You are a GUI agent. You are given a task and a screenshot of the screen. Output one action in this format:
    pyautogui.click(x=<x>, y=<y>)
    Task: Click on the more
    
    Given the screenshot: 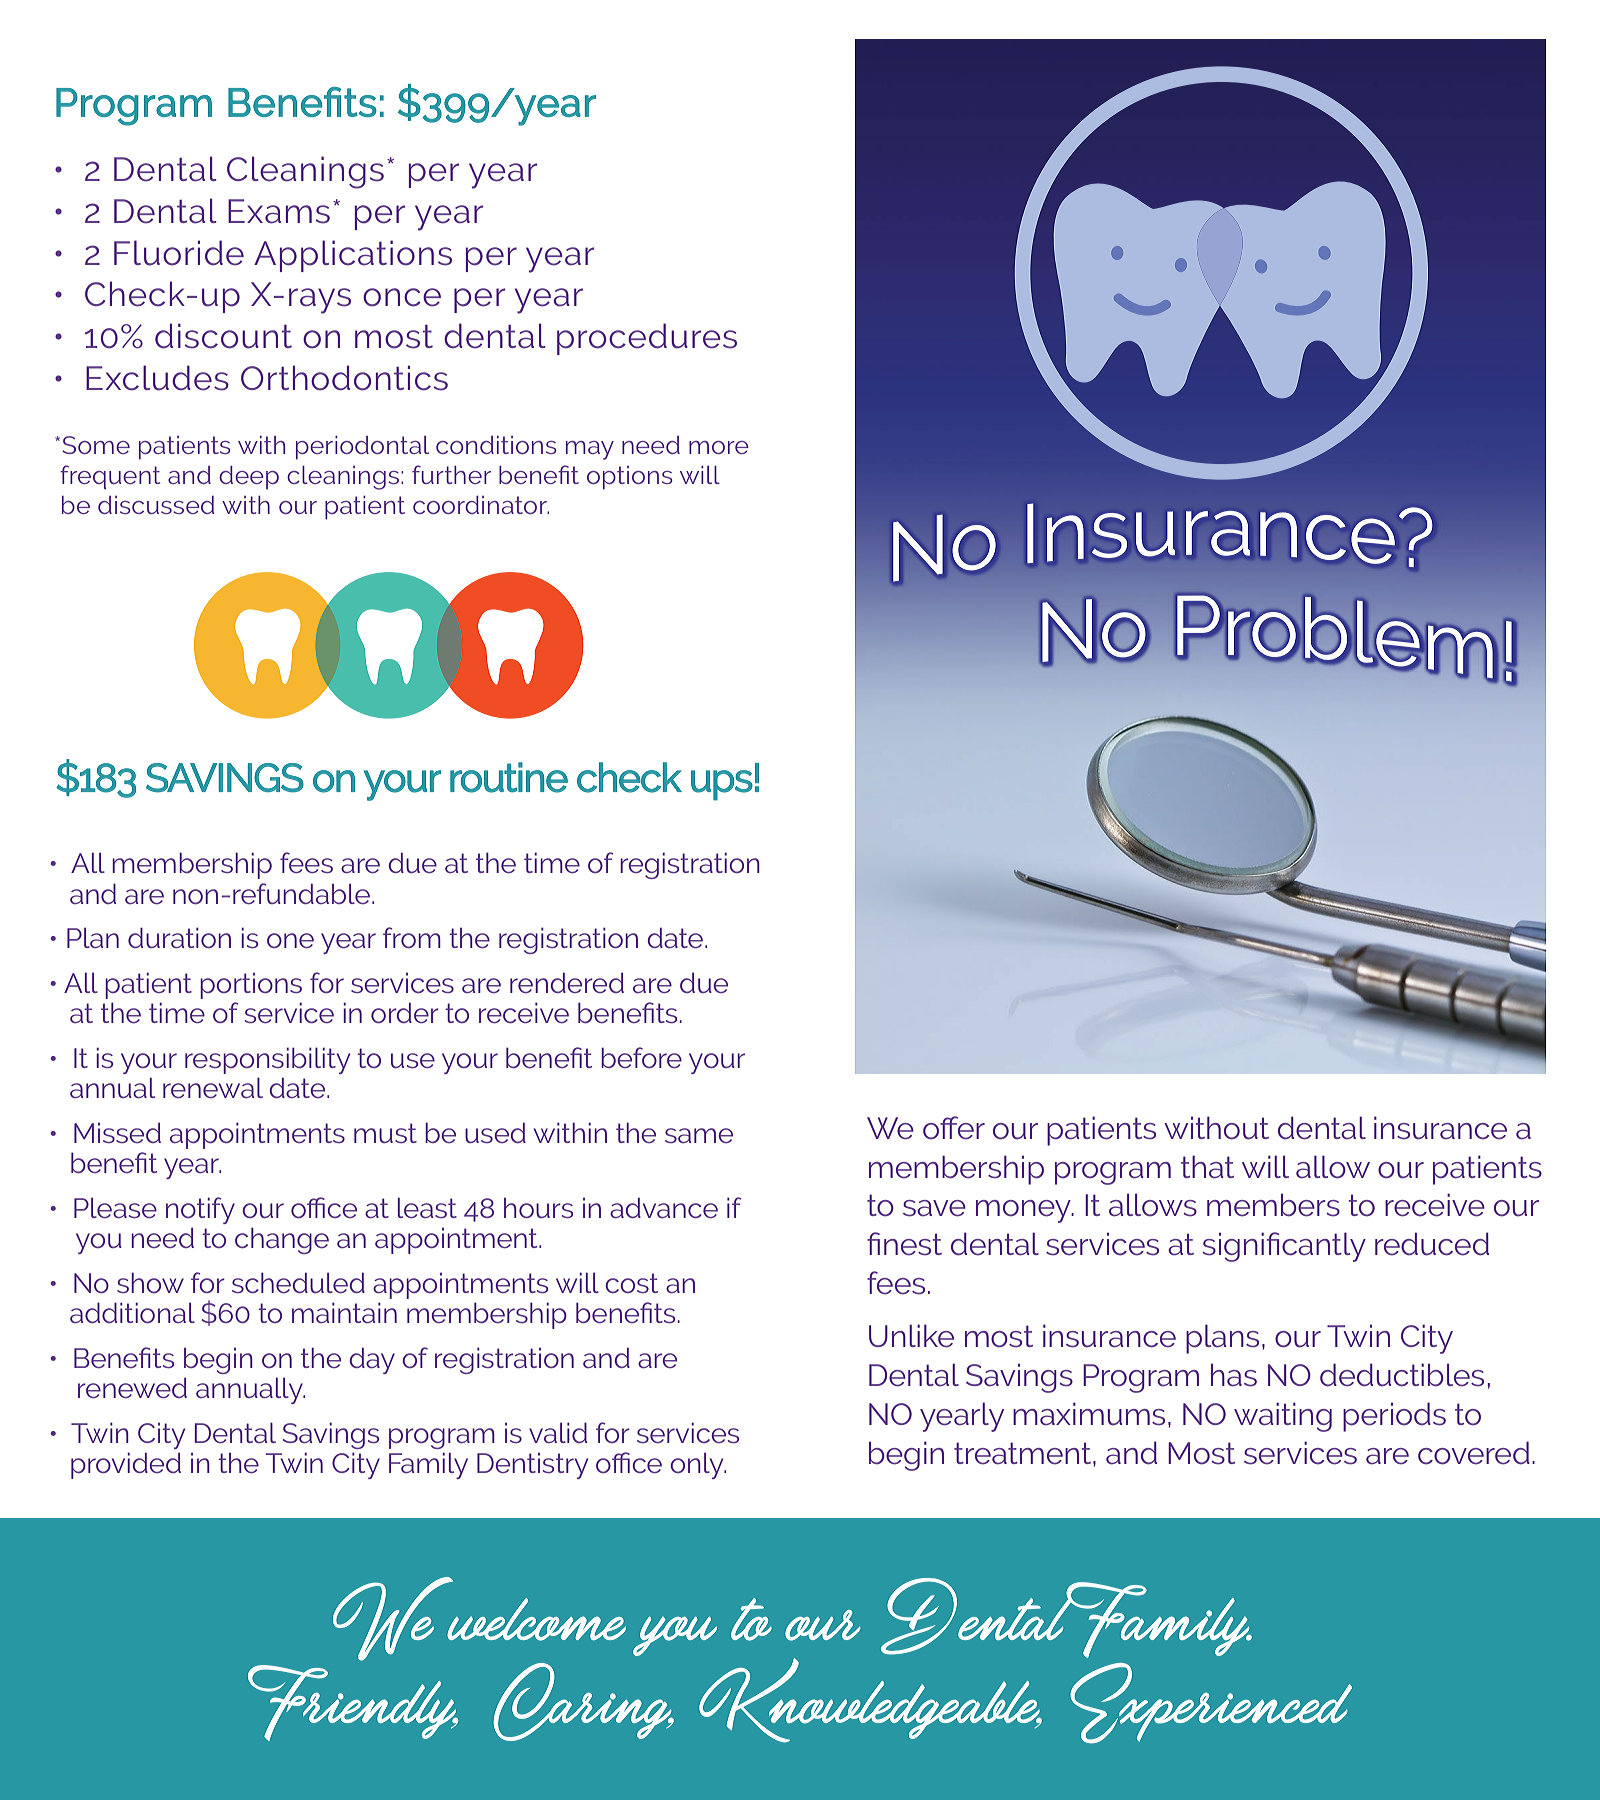 What is the action you would take?
    pyautogui.click(x=719, y=447)
